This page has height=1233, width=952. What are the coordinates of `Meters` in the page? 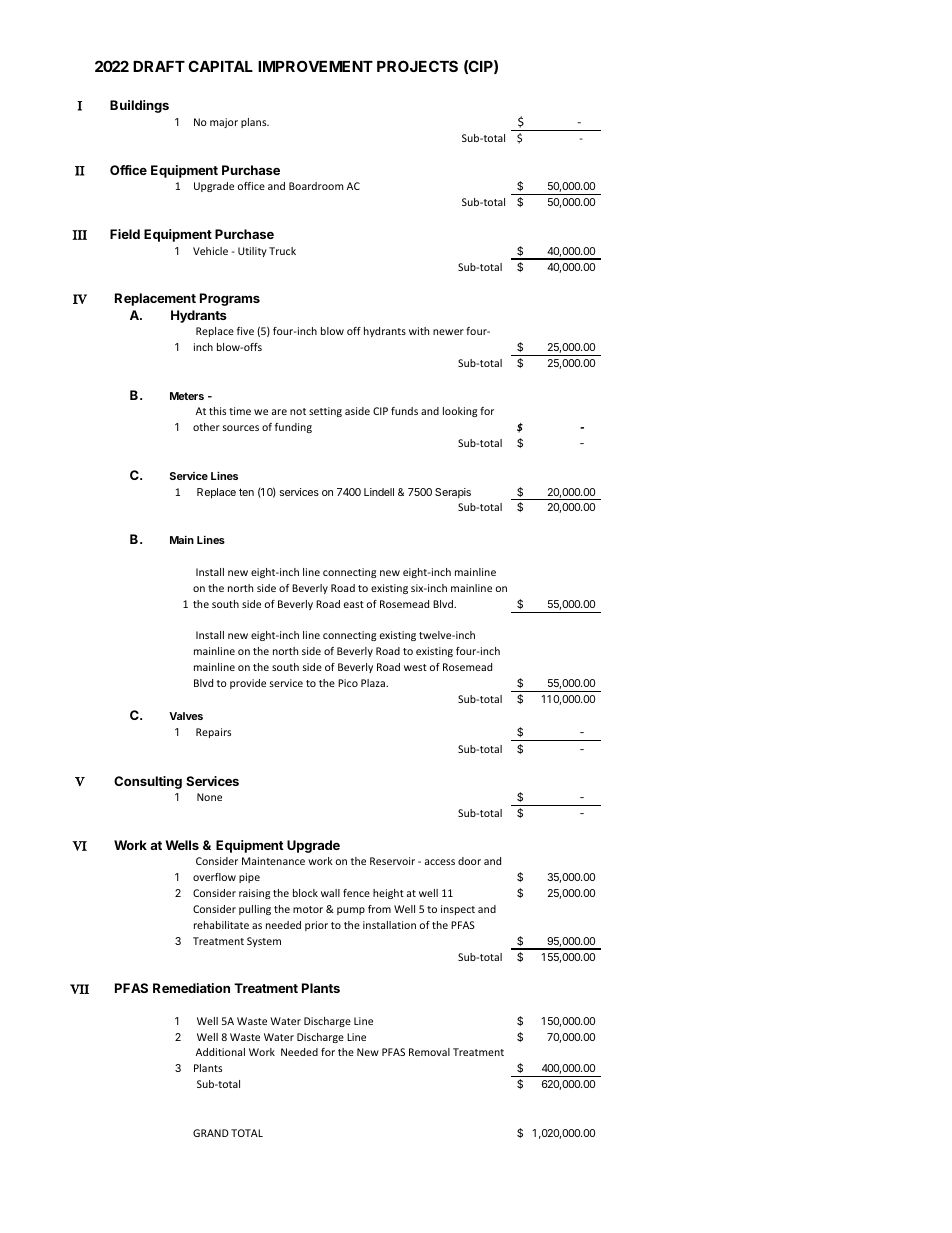 It's located at (187, 396).
